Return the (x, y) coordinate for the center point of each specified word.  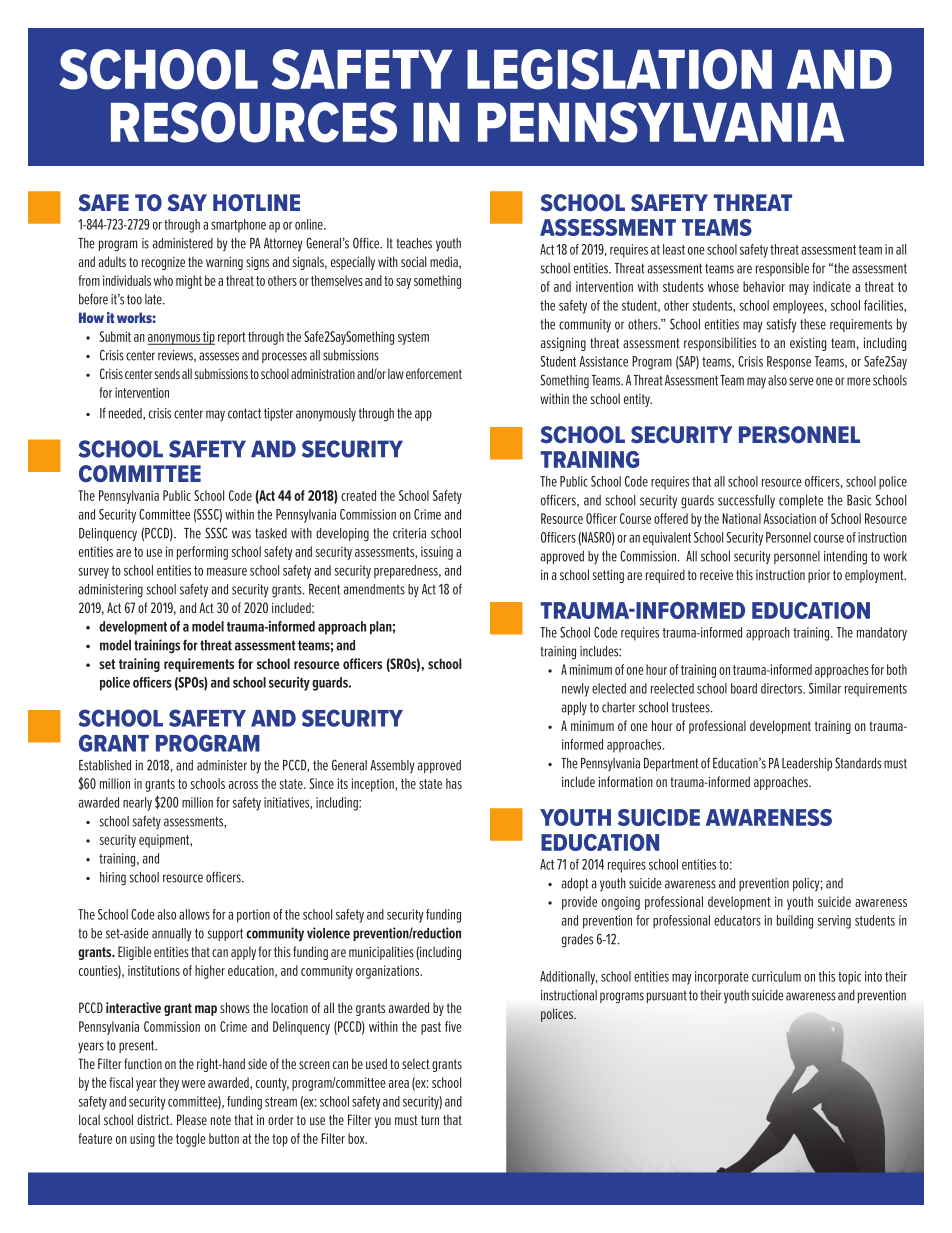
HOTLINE (256, 203)
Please (192, 1119)
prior (819, 576)
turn (430, 1120)
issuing (437, 553)
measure (227, 572)
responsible (782, 269)
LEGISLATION (619, 69)
